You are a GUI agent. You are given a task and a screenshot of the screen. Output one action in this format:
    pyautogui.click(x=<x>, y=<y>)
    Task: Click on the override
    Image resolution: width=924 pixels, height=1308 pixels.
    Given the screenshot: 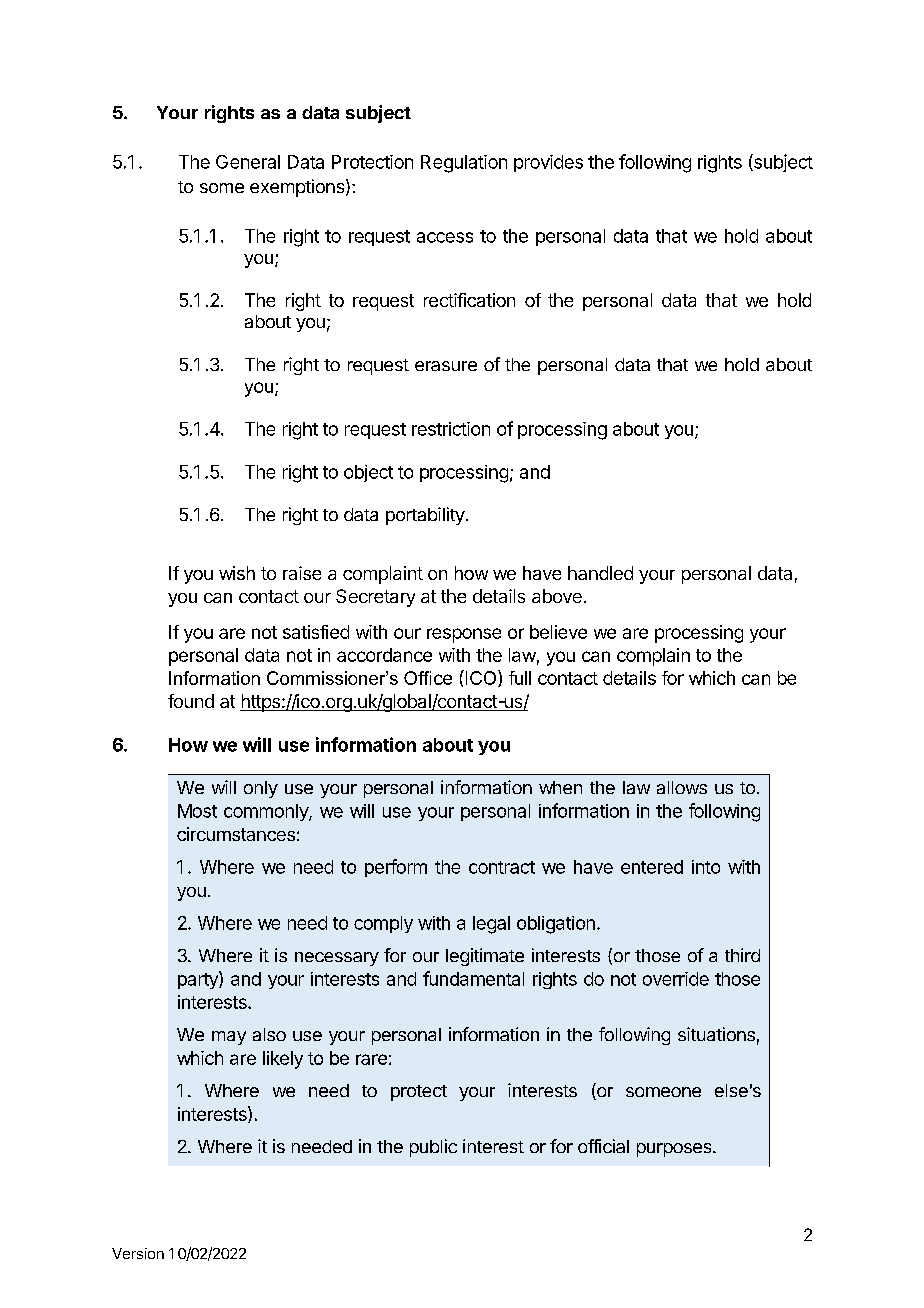 What is the action you would take?
    pyautogui.click(x=676, y=979)
